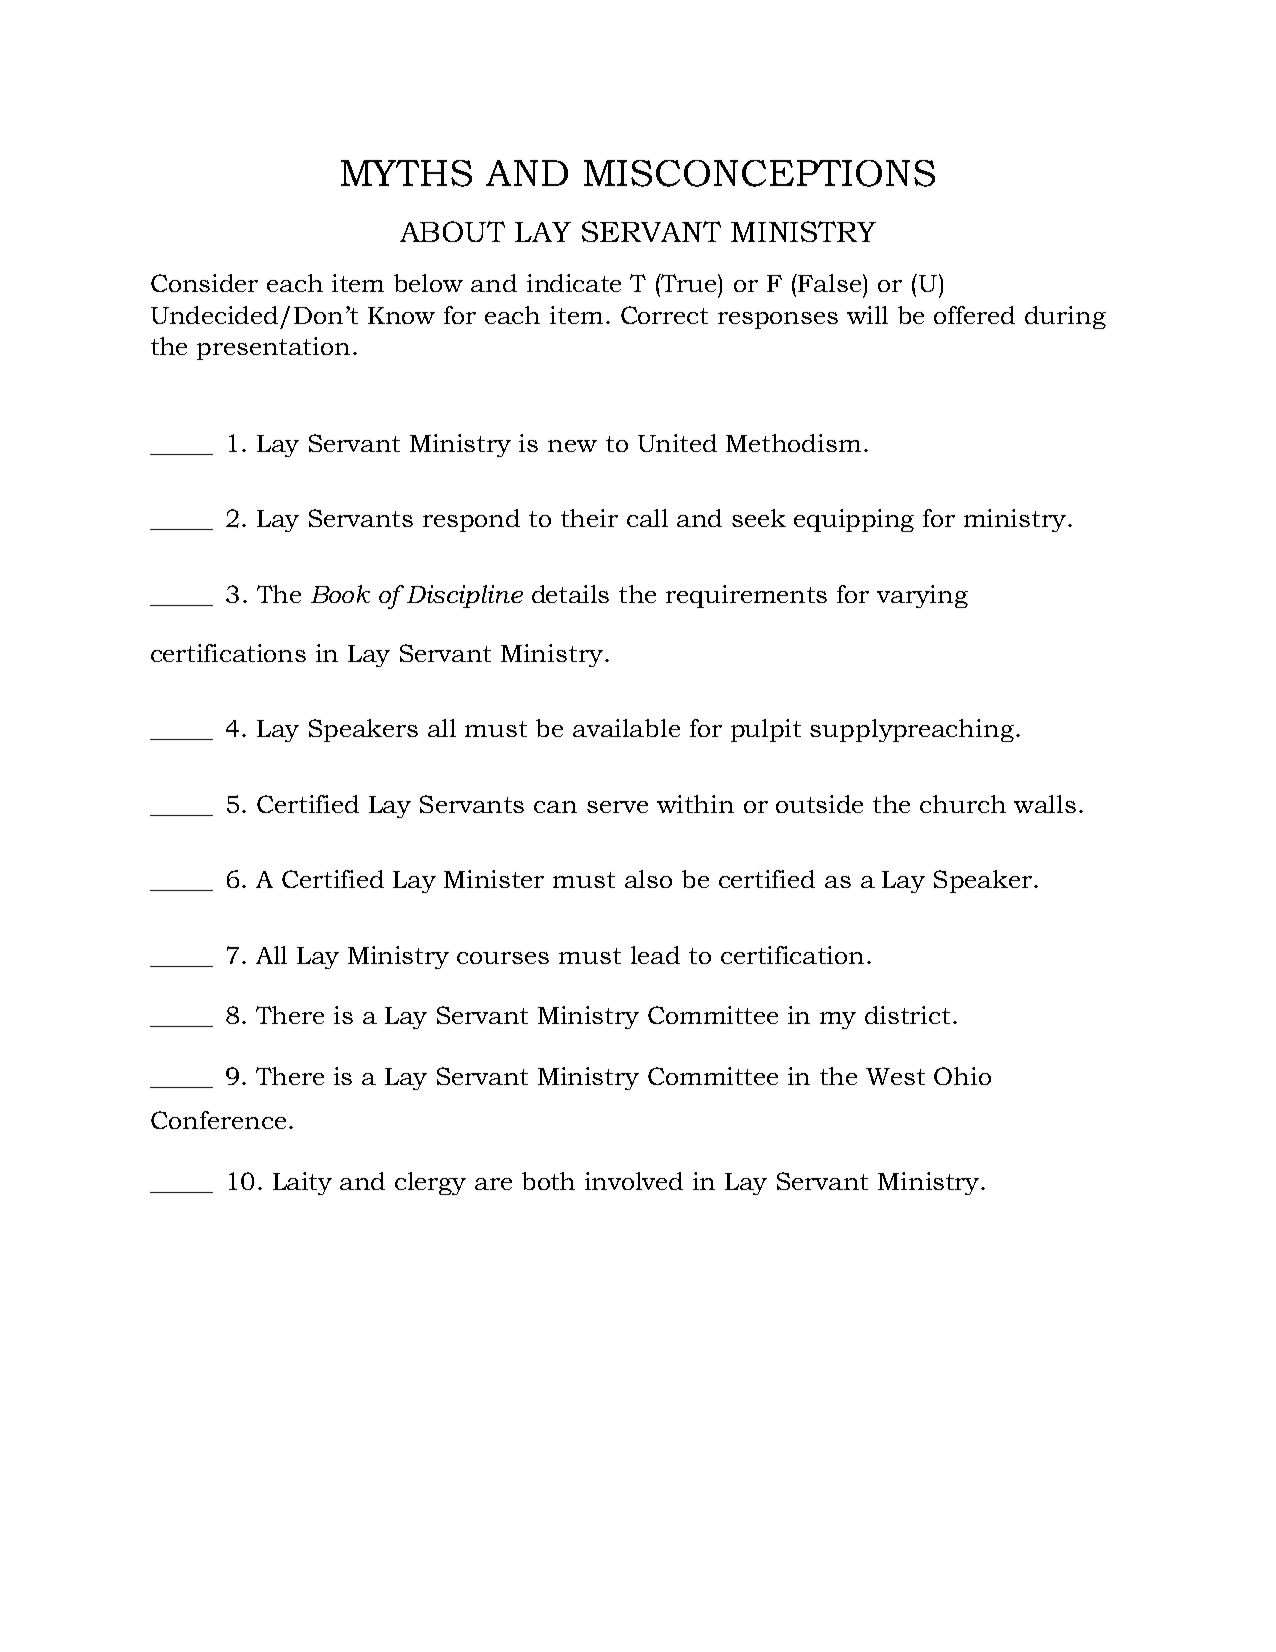  Describe the element at coordinates (634, 1181) in the screenshot. I see `involved` at that location.
